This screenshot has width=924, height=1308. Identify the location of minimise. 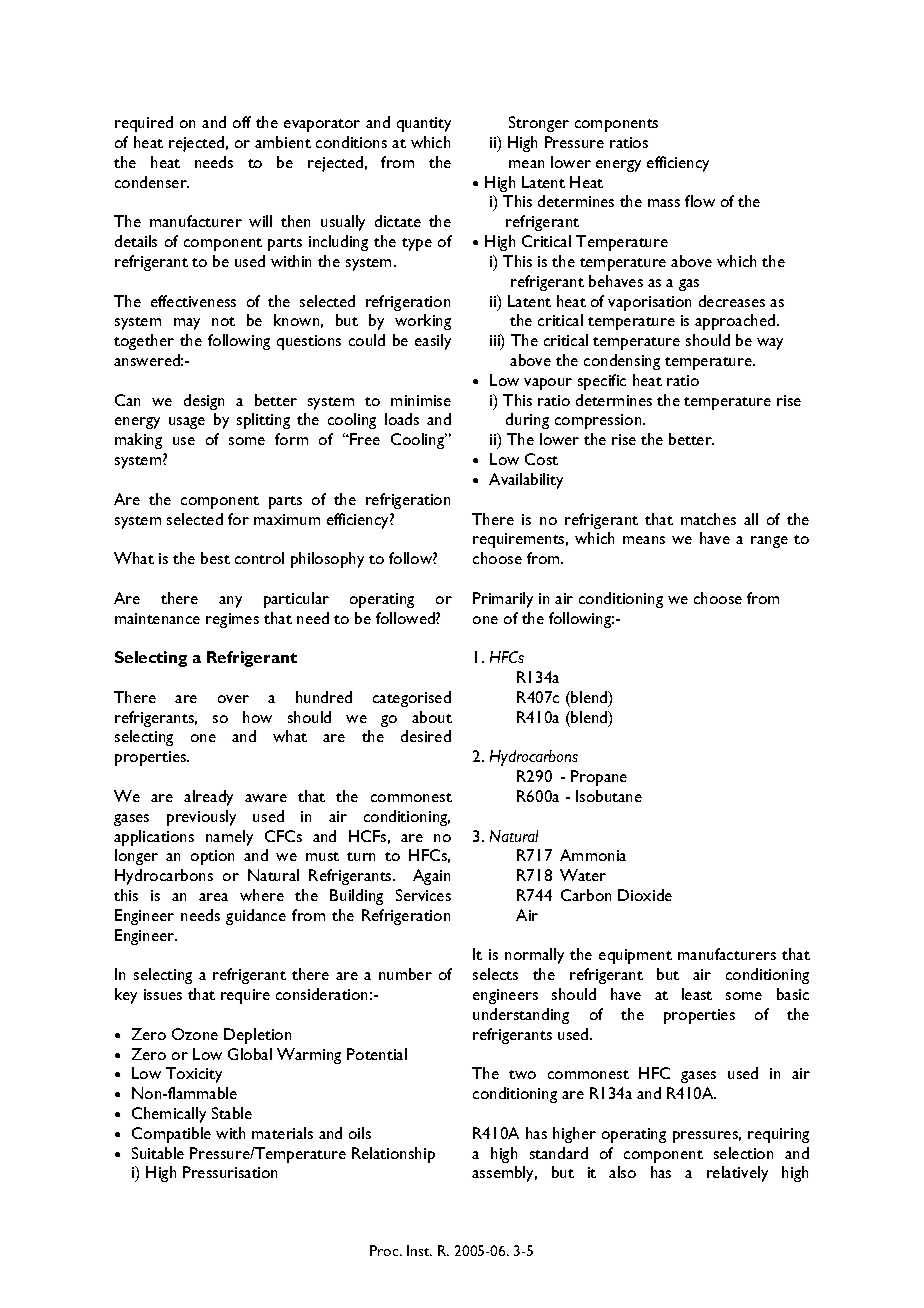
(421, 400).
